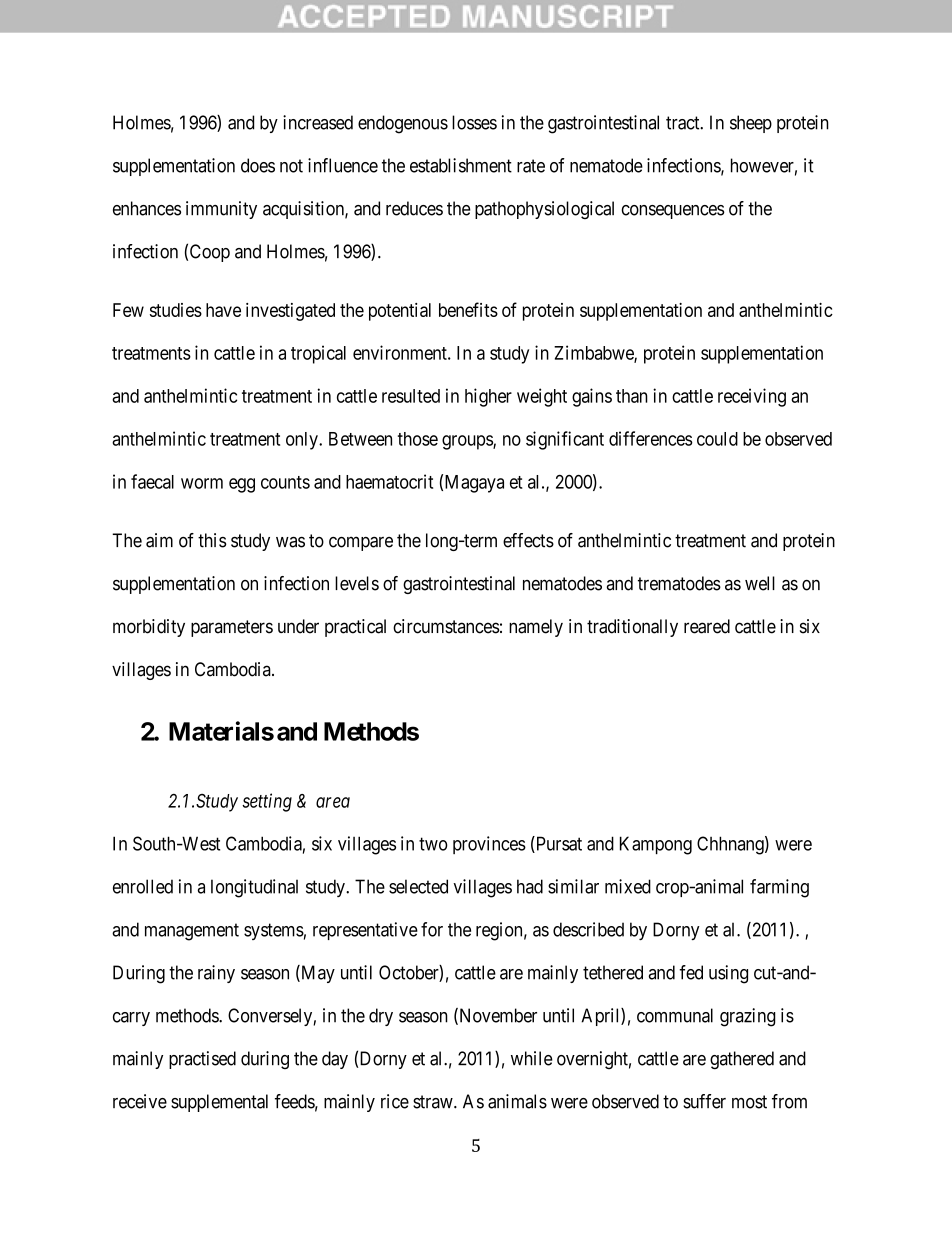  Describe the element at coordinates (779, 888) in the page. I see `farming` at that location.
